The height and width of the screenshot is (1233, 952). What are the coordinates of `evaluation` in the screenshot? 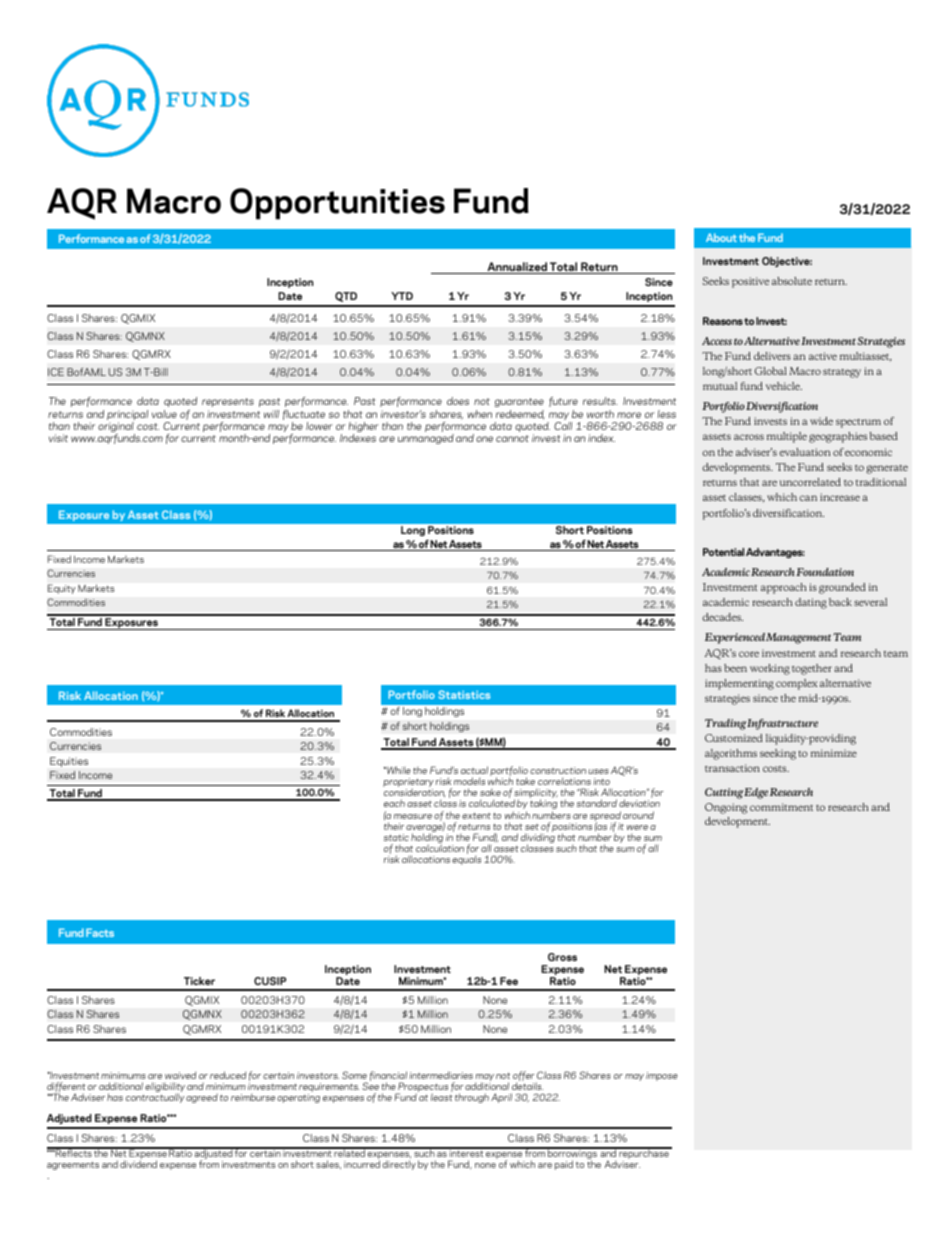 It's located at (804, 452).
